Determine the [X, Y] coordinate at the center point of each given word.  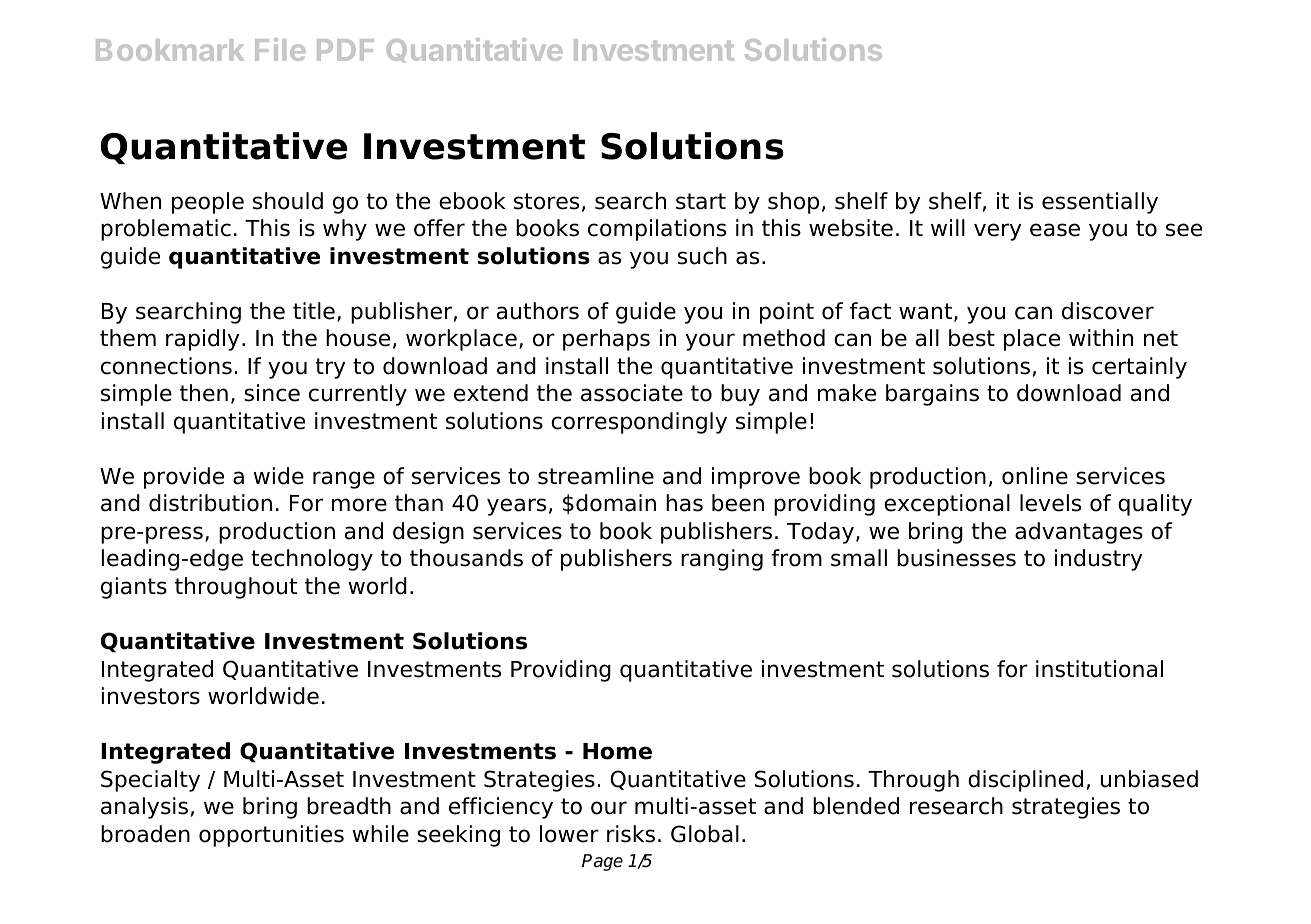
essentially [1100, 203]
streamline [596, 476]
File [280, 49]
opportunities [271, 836]
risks [631, 834]
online [1035, 476]
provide [184, 478]
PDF [345, 50]
